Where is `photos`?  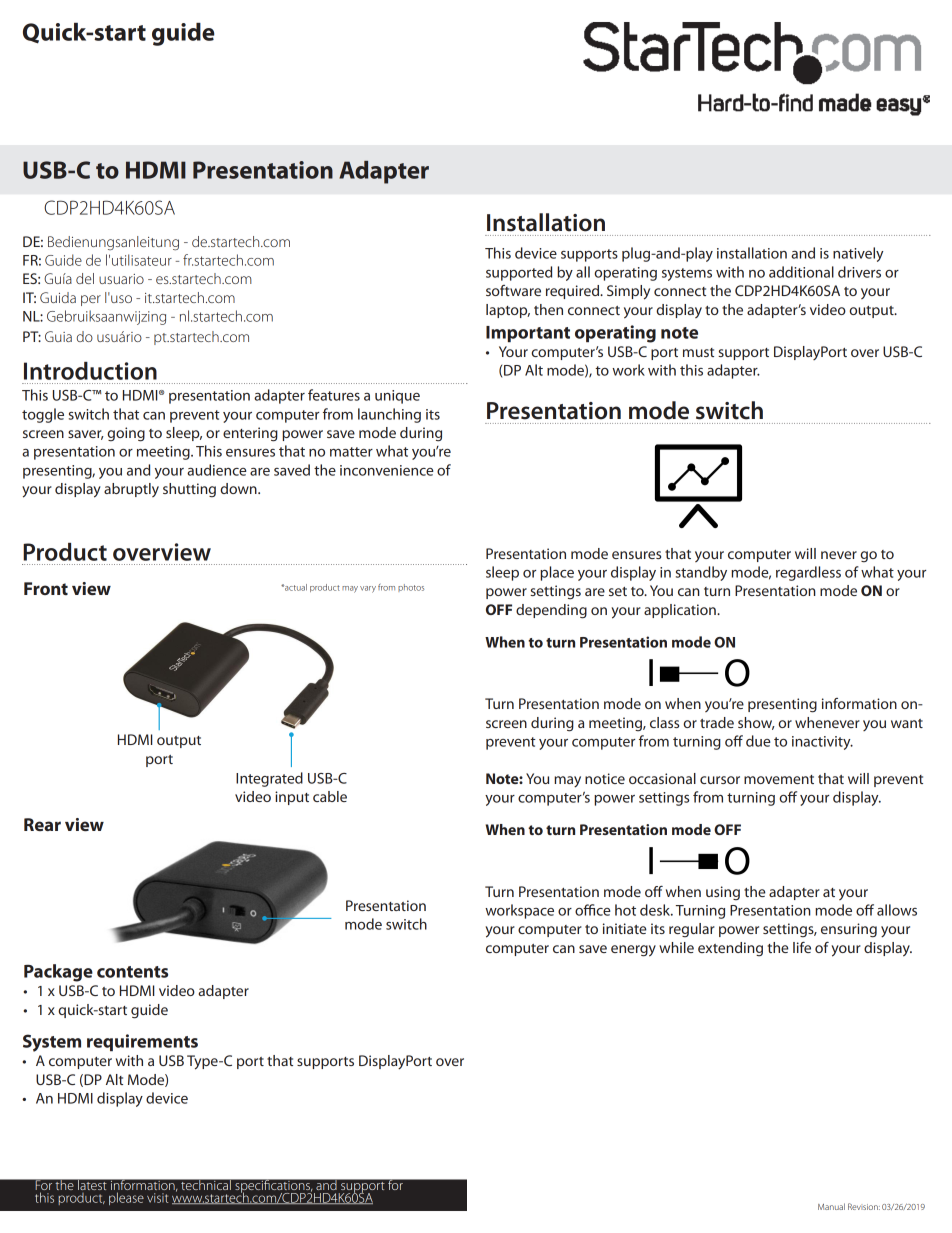 photos is located at coordinates (411, 588).
